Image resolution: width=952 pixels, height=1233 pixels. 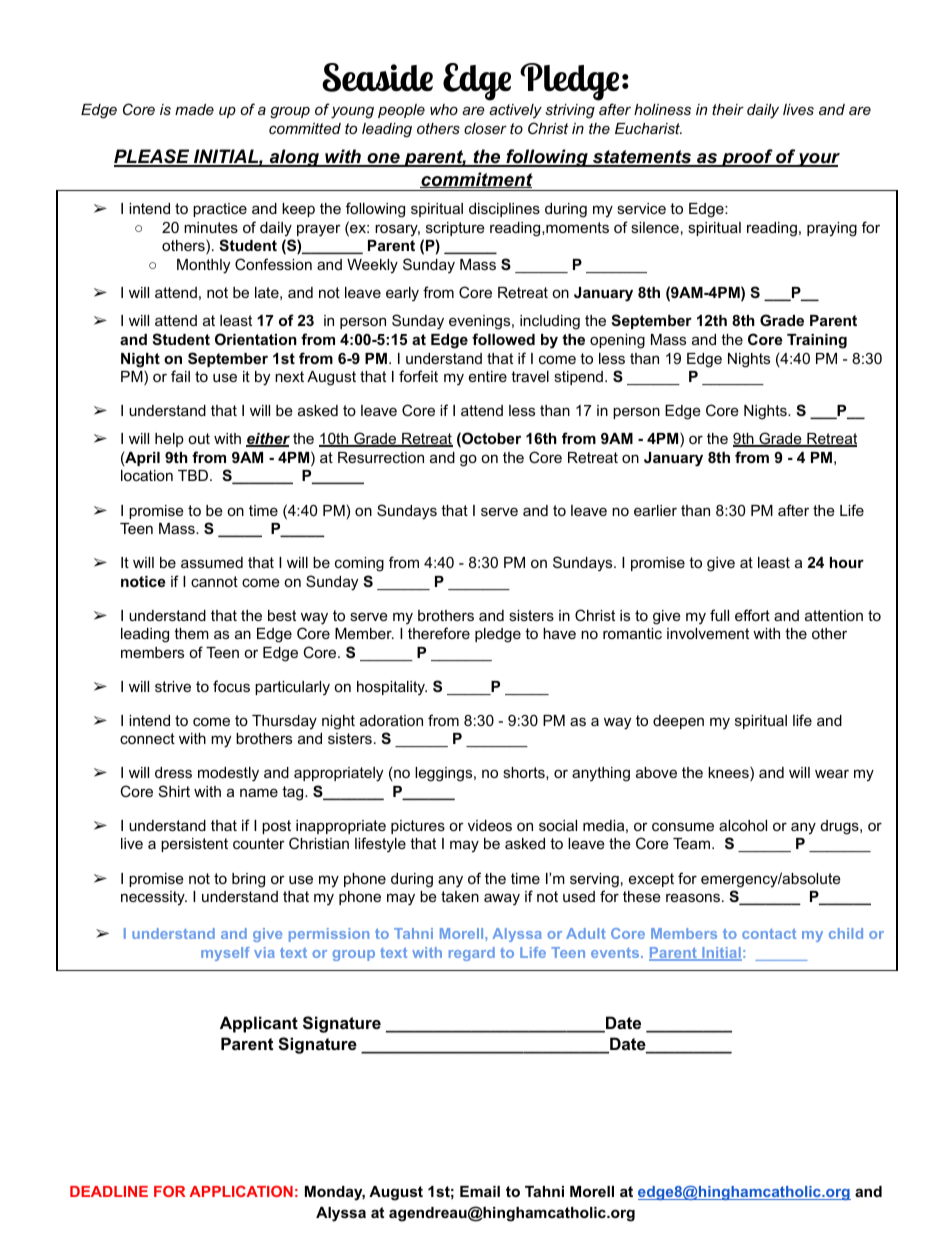 What do you see at coordinates (241, 1191) in the page?
I see `APPLICATION` at bounding box center [241, 1191].
